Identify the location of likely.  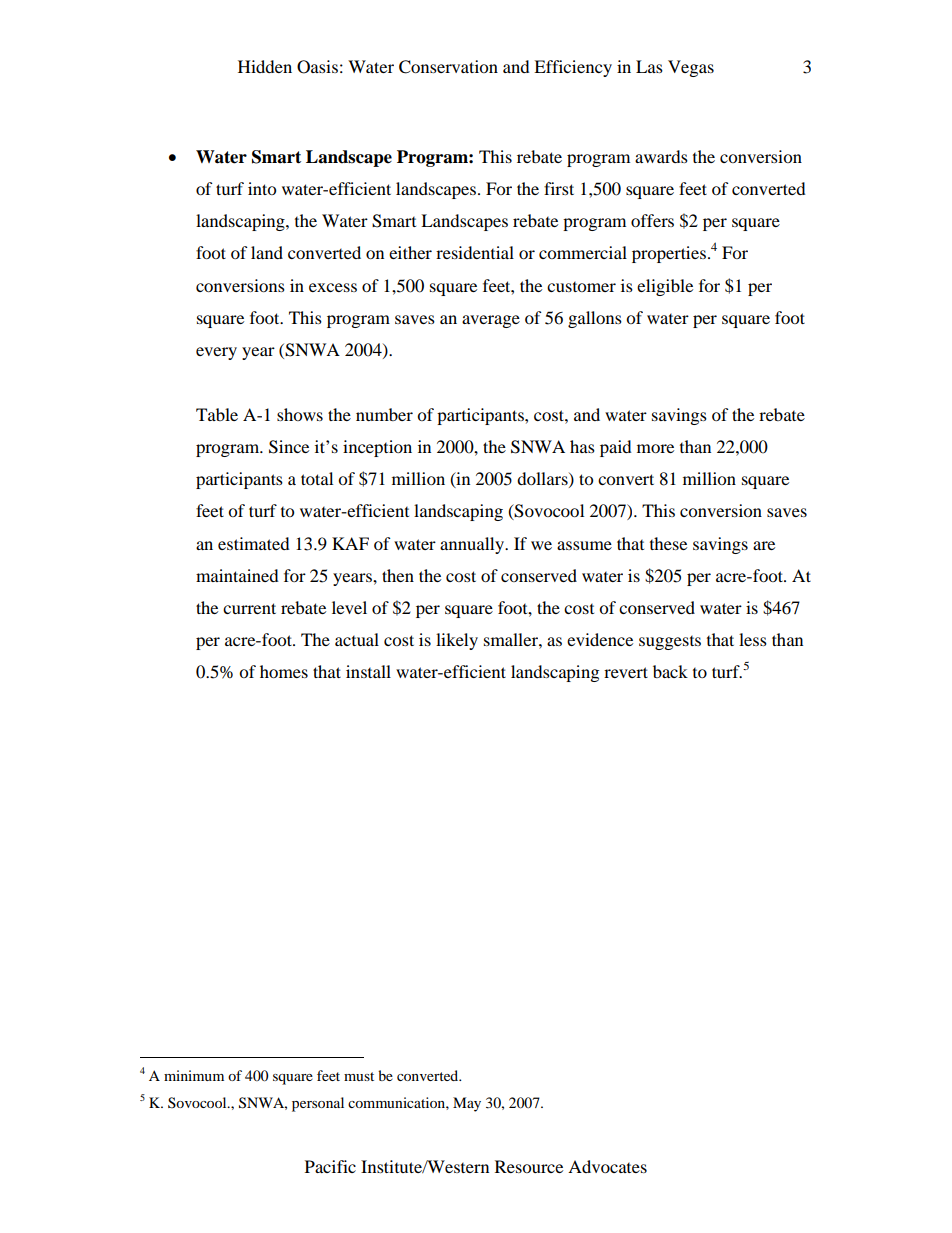
(457, 641).
